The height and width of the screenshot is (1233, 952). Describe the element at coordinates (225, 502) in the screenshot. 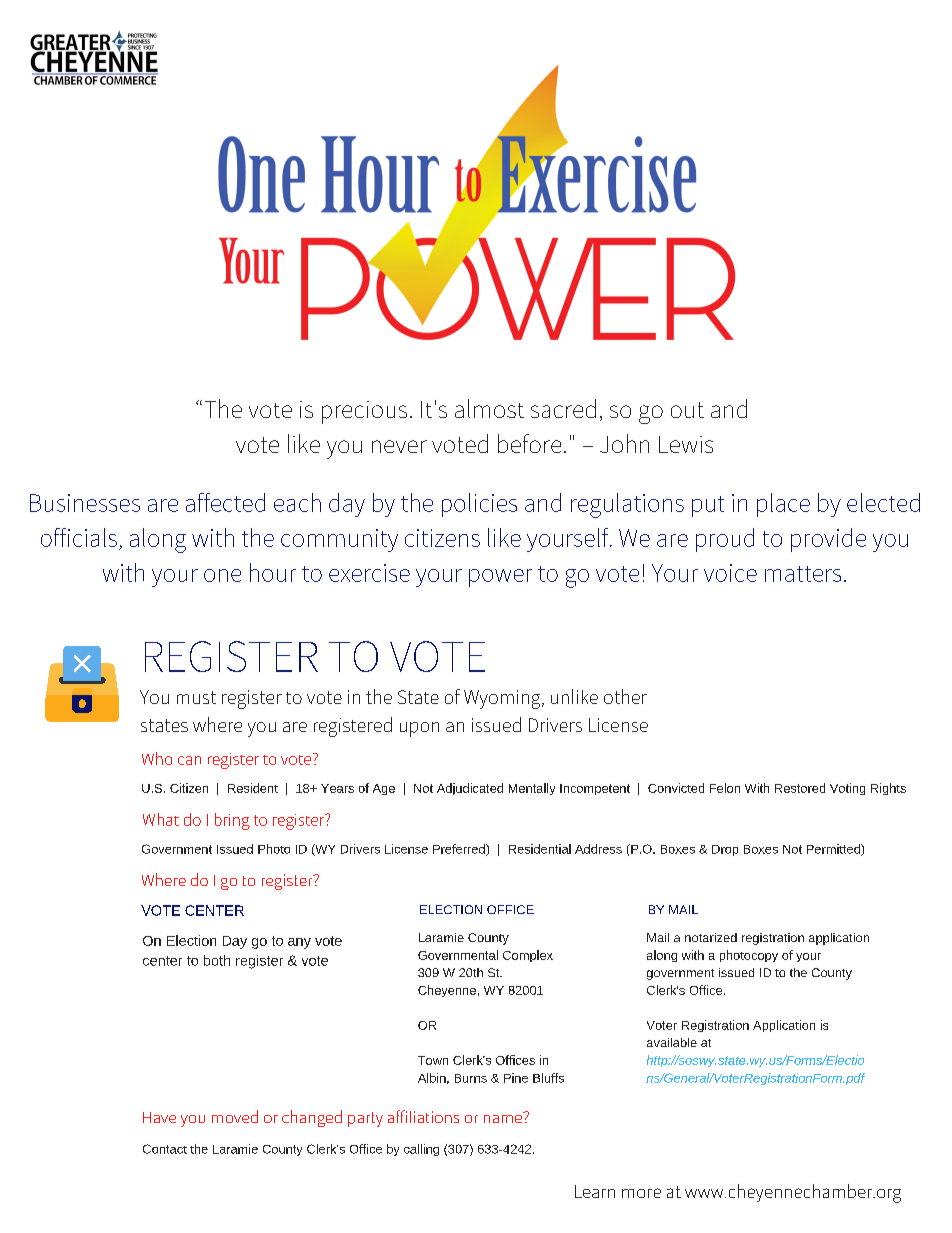

I see `affected` at that location.
